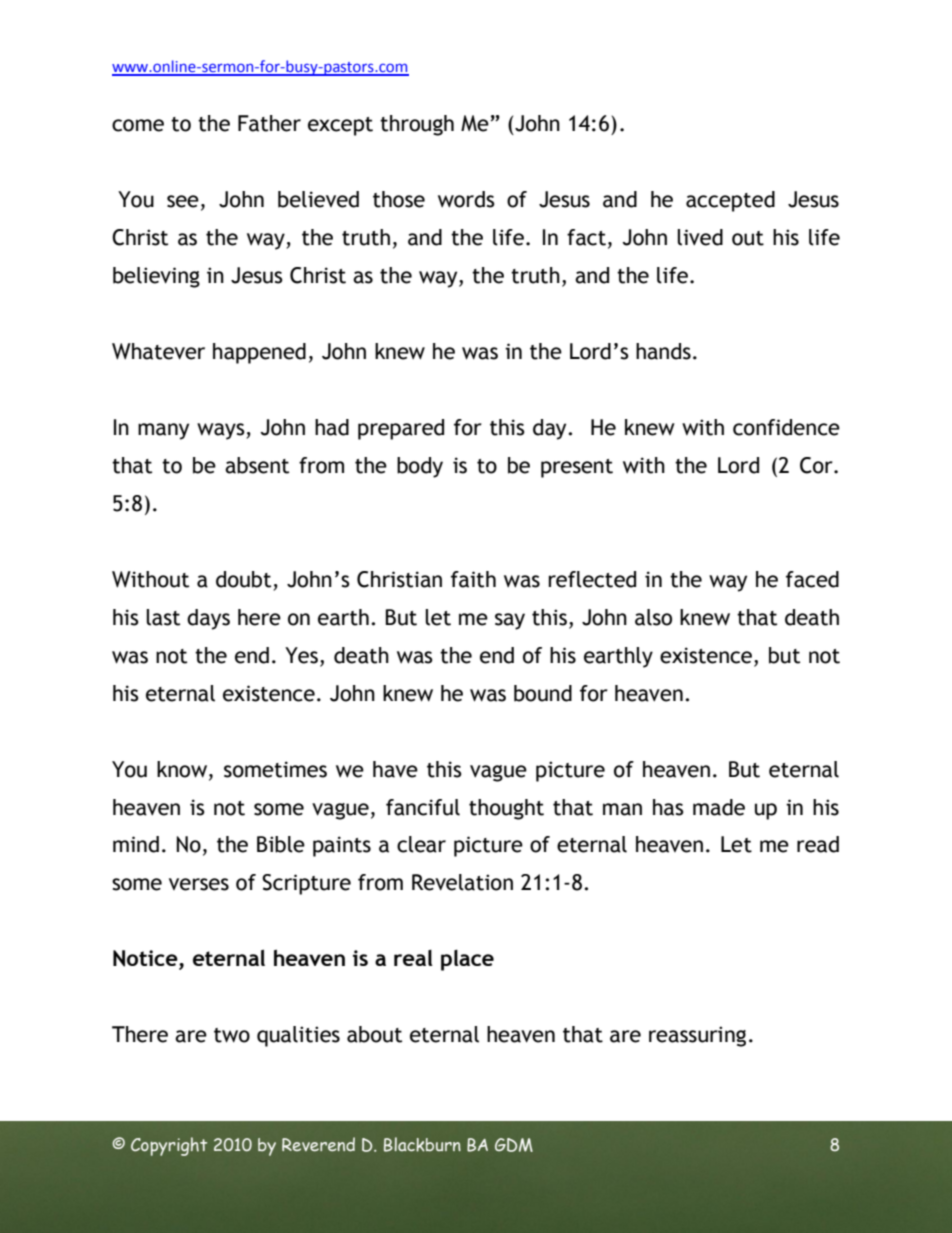 The image size is (952, 1233). What do you see at coordinates (653, 617) in the image?
I see `also` at bounding box center [653, 617].
